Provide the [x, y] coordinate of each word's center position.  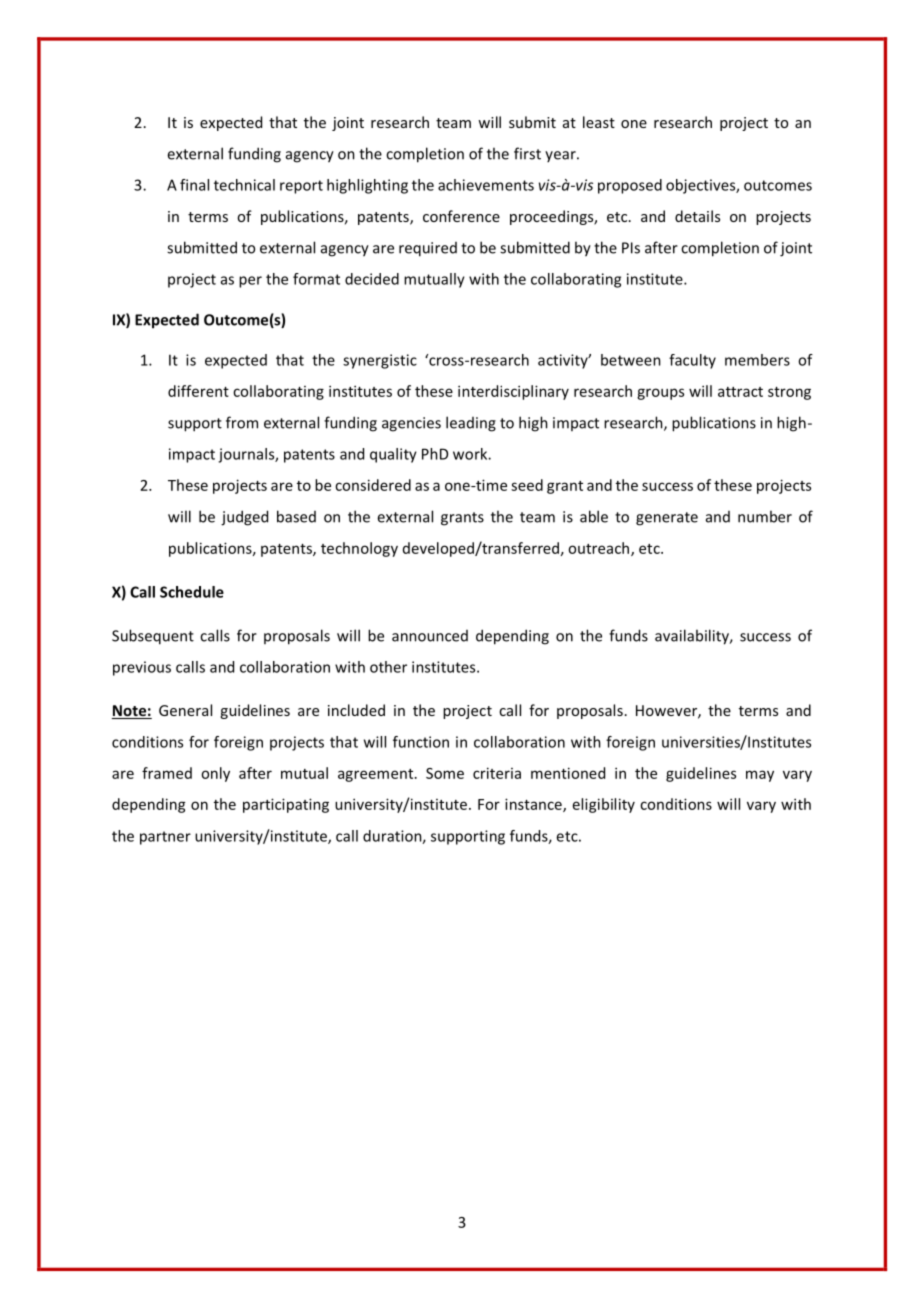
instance [534, 805]
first [527, 153]
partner [165, 838]
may [760, 776]
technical [244, 185]
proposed [630, 186]
